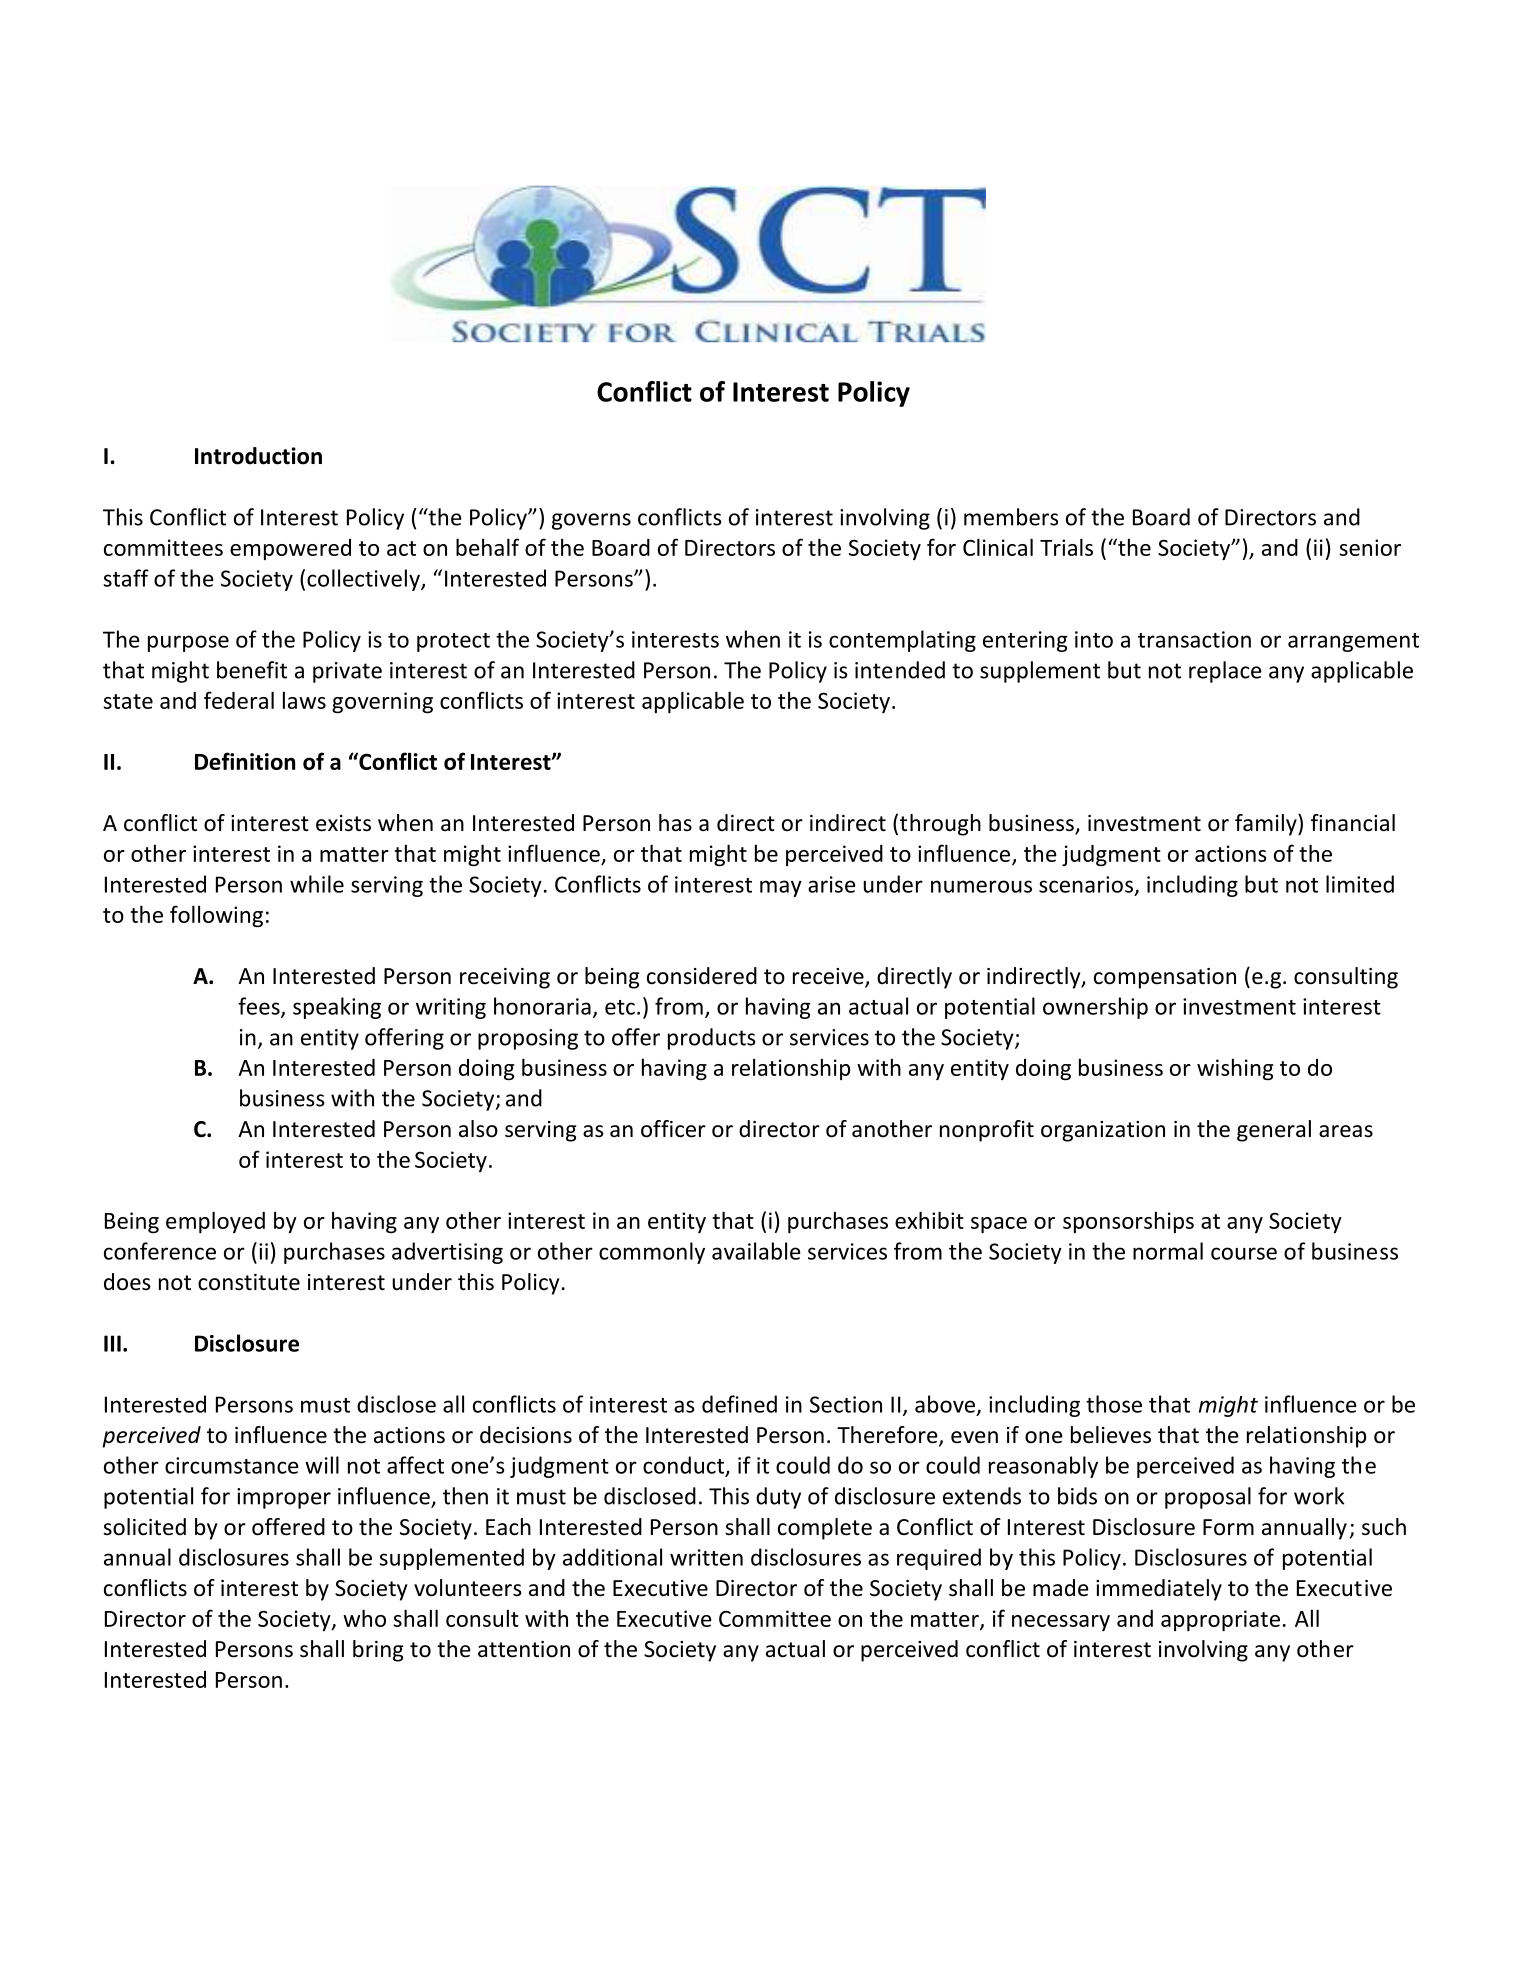 The height and width of the screenshot is (1985, 1534). I want to click on may, so click(781, 888).
